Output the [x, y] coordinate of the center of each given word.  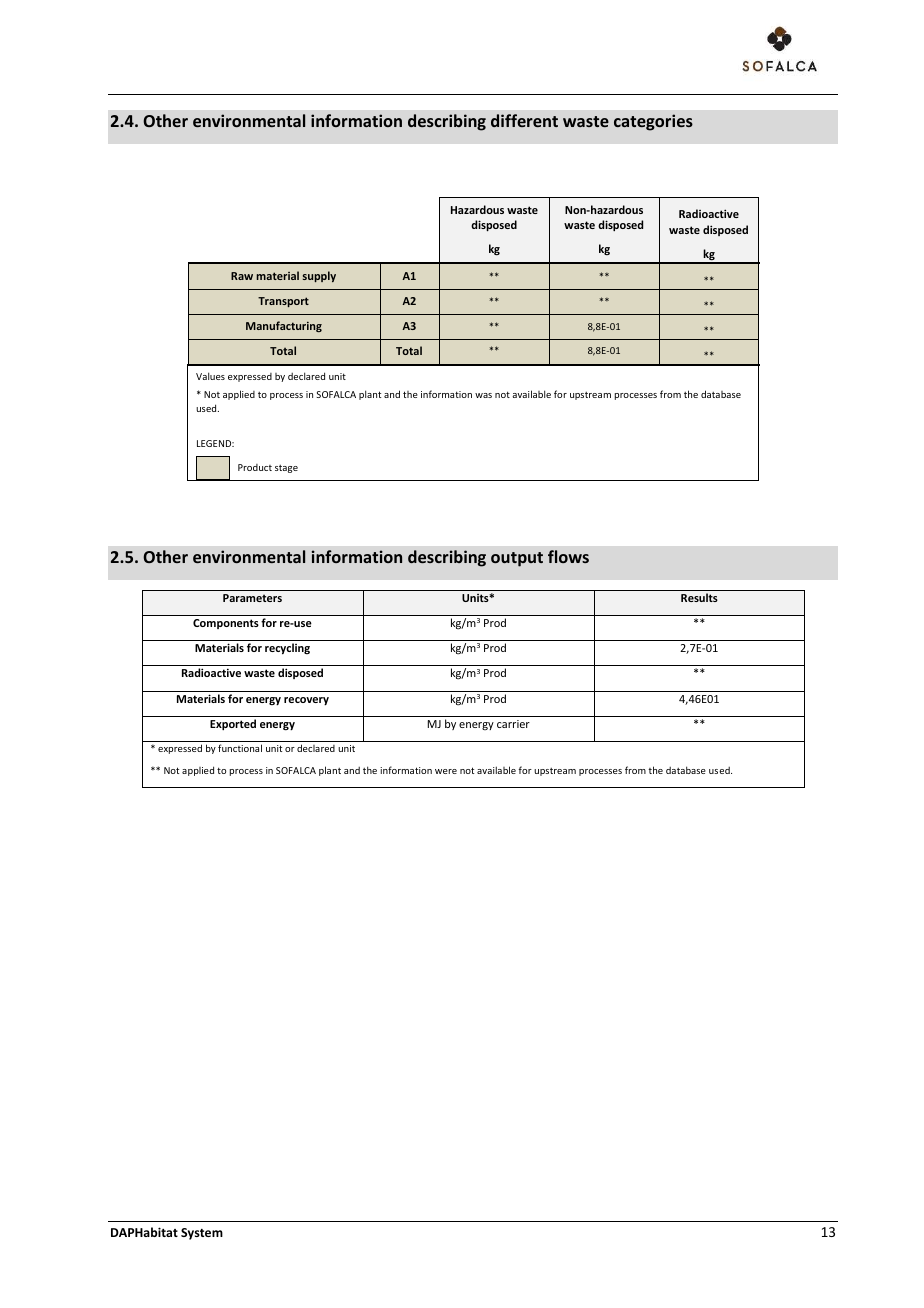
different [524, 120]
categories [653, 122]
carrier [513, 724]
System [202, 1234]
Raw [242, 276]
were [446, 771]
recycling [287, 649]
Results [699, 597]
